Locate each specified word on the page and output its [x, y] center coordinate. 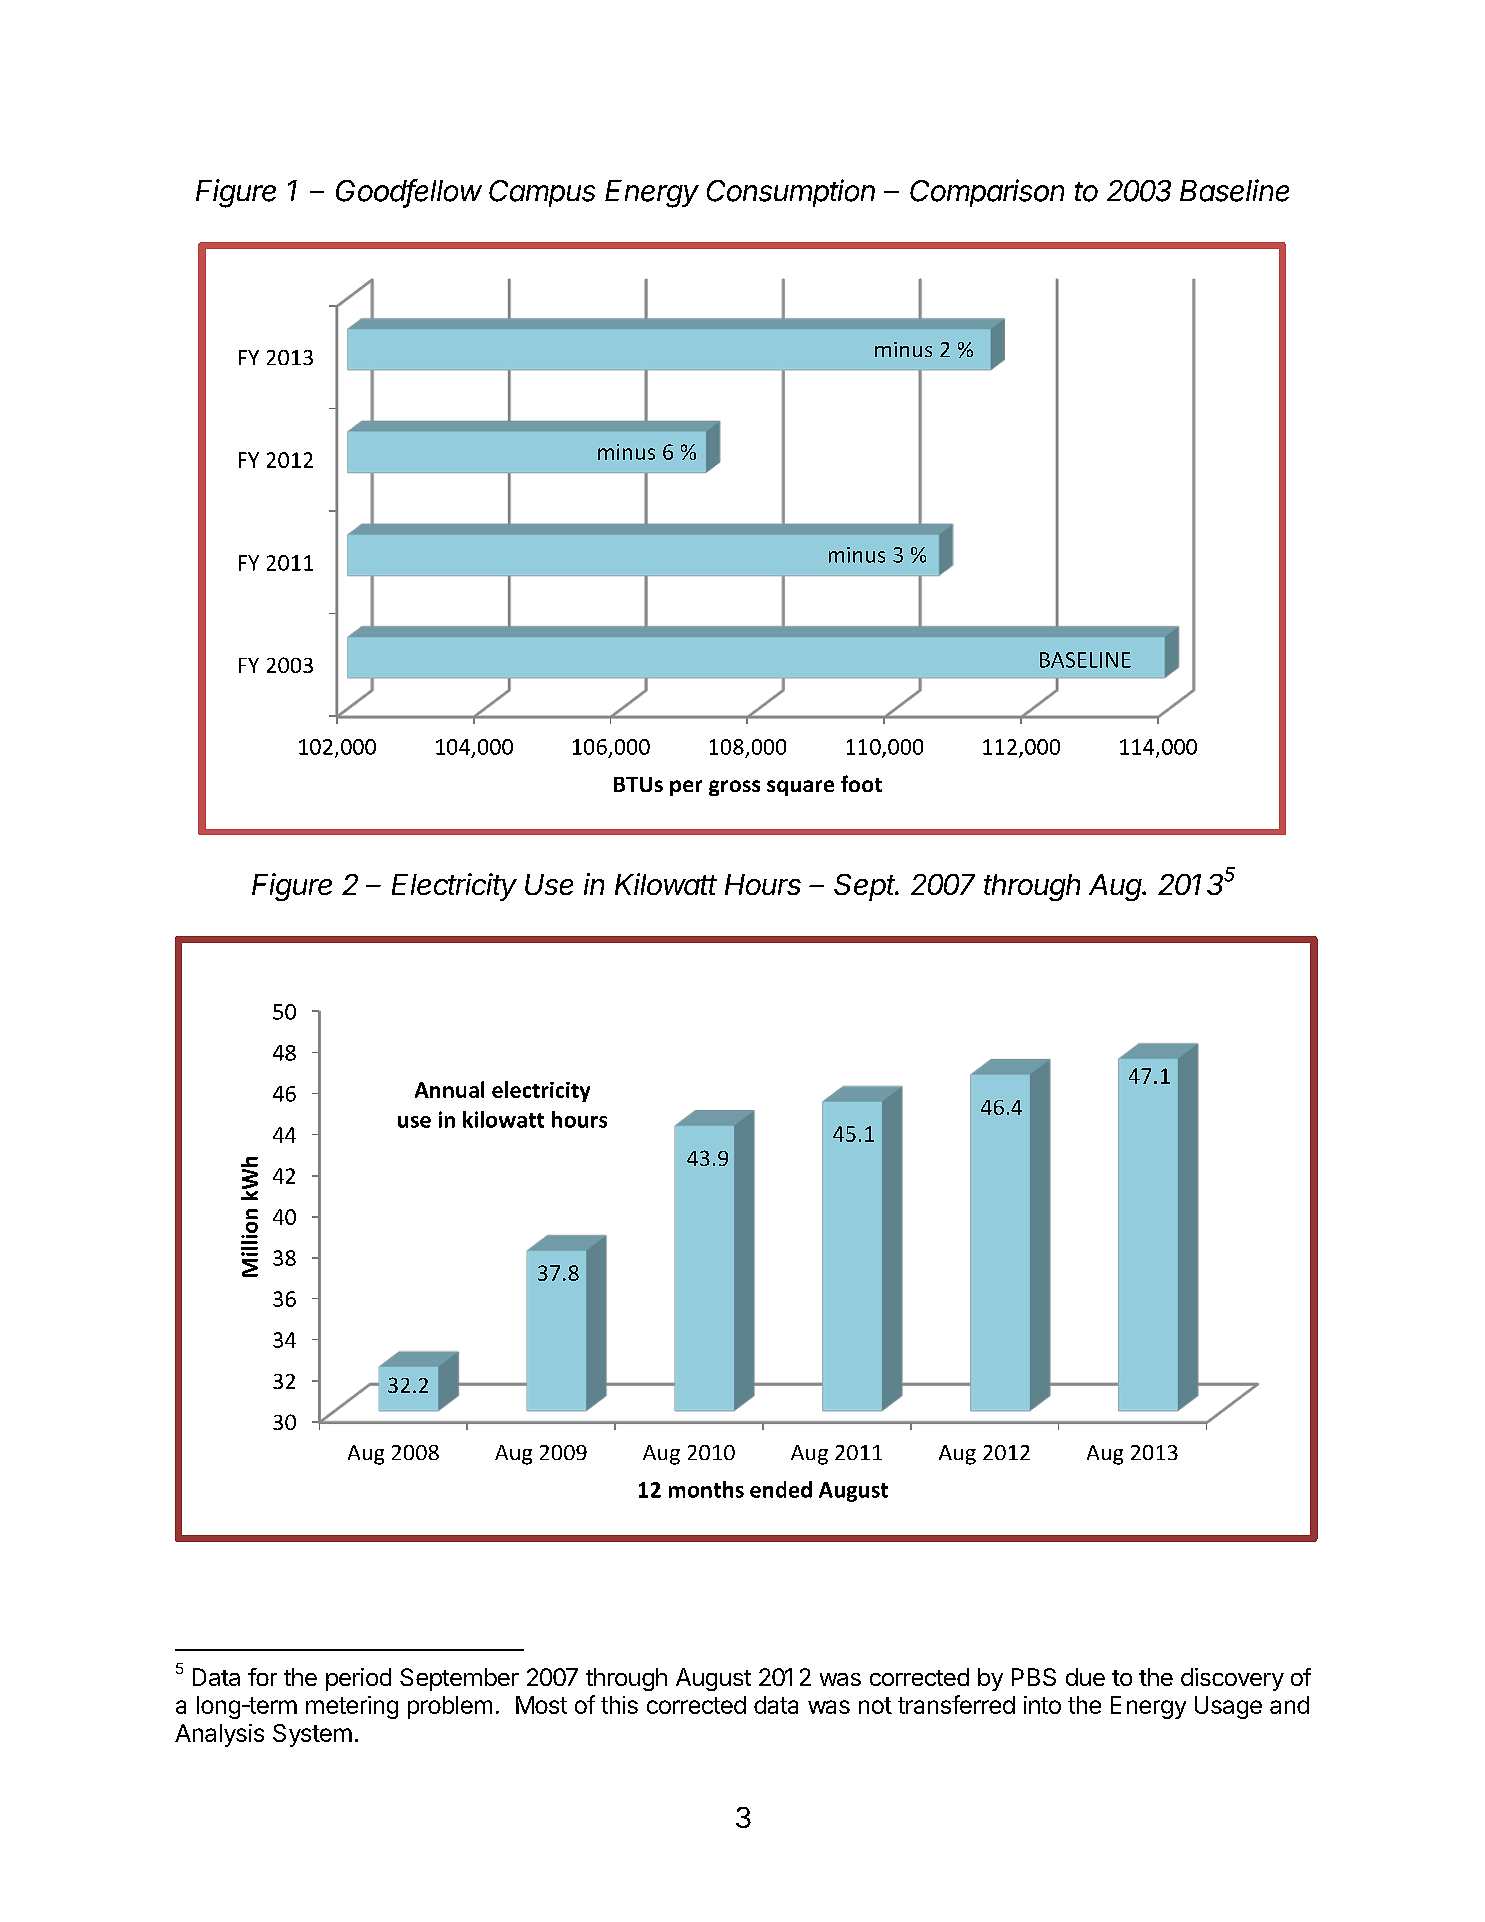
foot [861, 783]
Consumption [791, 193]
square [800, 788]
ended [781, 1489]
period [358, 1679]
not [875, 1705]
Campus [542, 193]
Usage [1228, 1707]
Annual [449, 1089]
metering [352, 1707]
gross [734, 788]
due [1085, 1677]
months [706, 1489]
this [619, 1705]
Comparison [987, 193]
